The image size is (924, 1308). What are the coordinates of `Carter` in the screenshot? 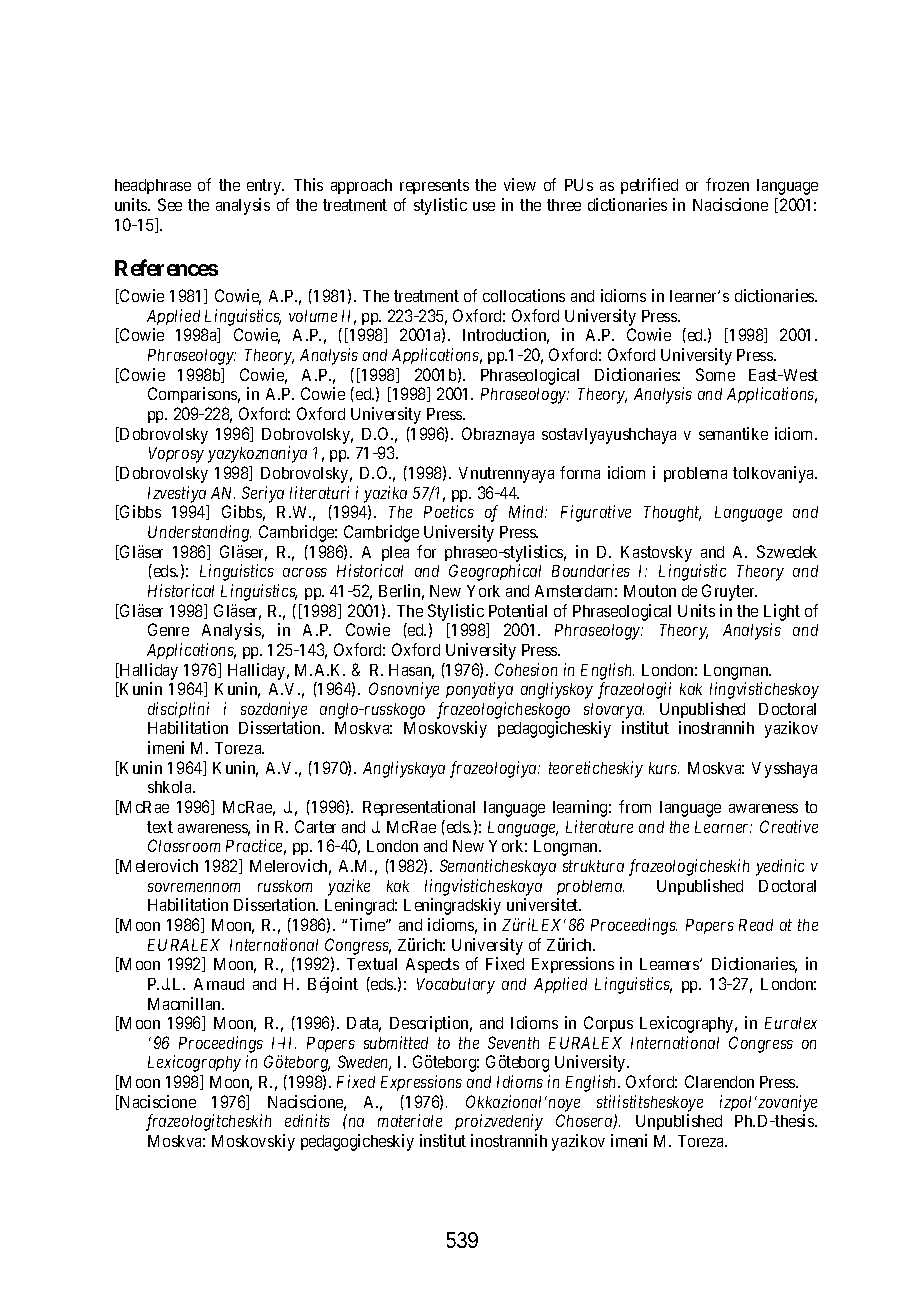 It's located at (315, 826).
